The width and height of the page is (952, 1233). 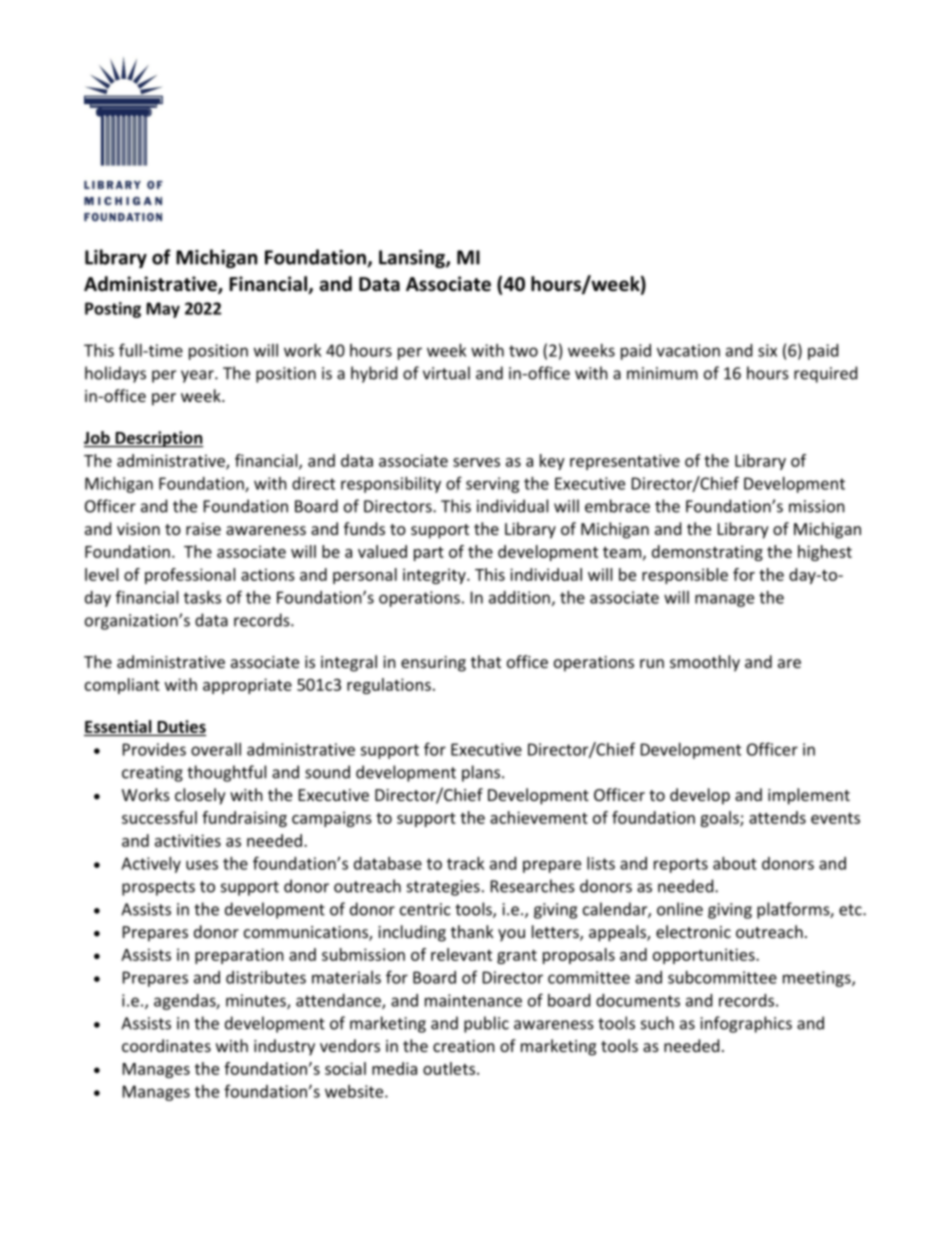 What do you see at coordinates (486, 661) in the page?
I see `that` at bounding box center [486, 661].
